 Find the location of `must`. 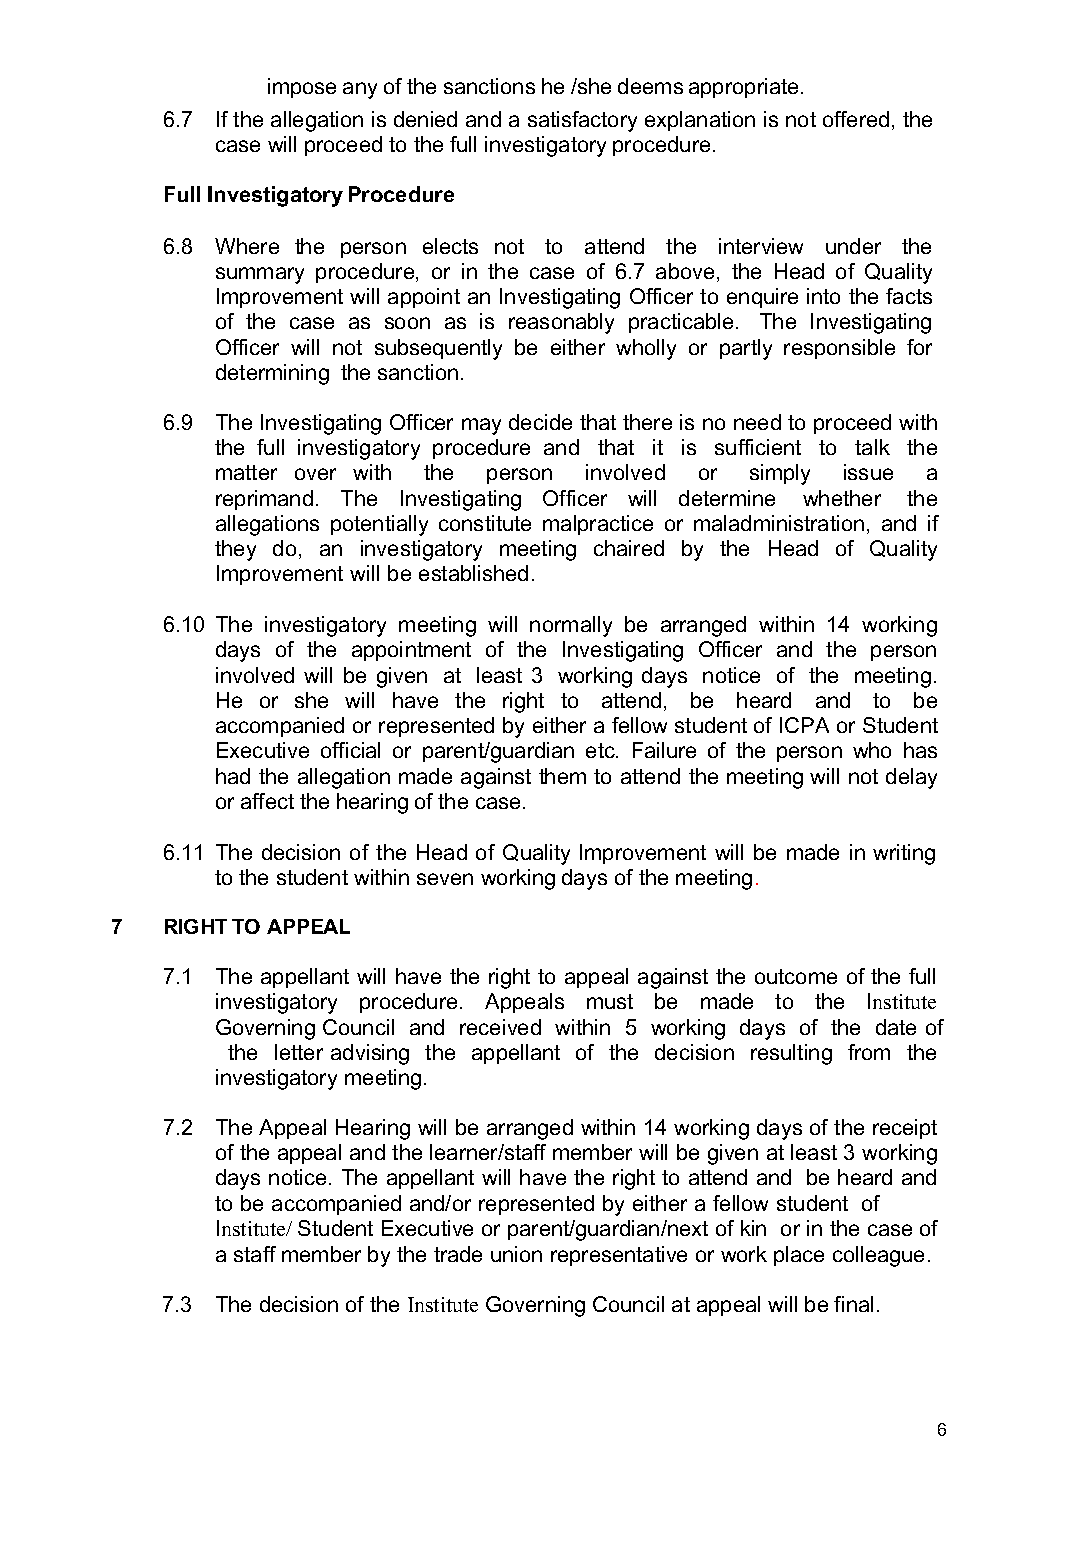

must is located at coordinates (610, 1001).
